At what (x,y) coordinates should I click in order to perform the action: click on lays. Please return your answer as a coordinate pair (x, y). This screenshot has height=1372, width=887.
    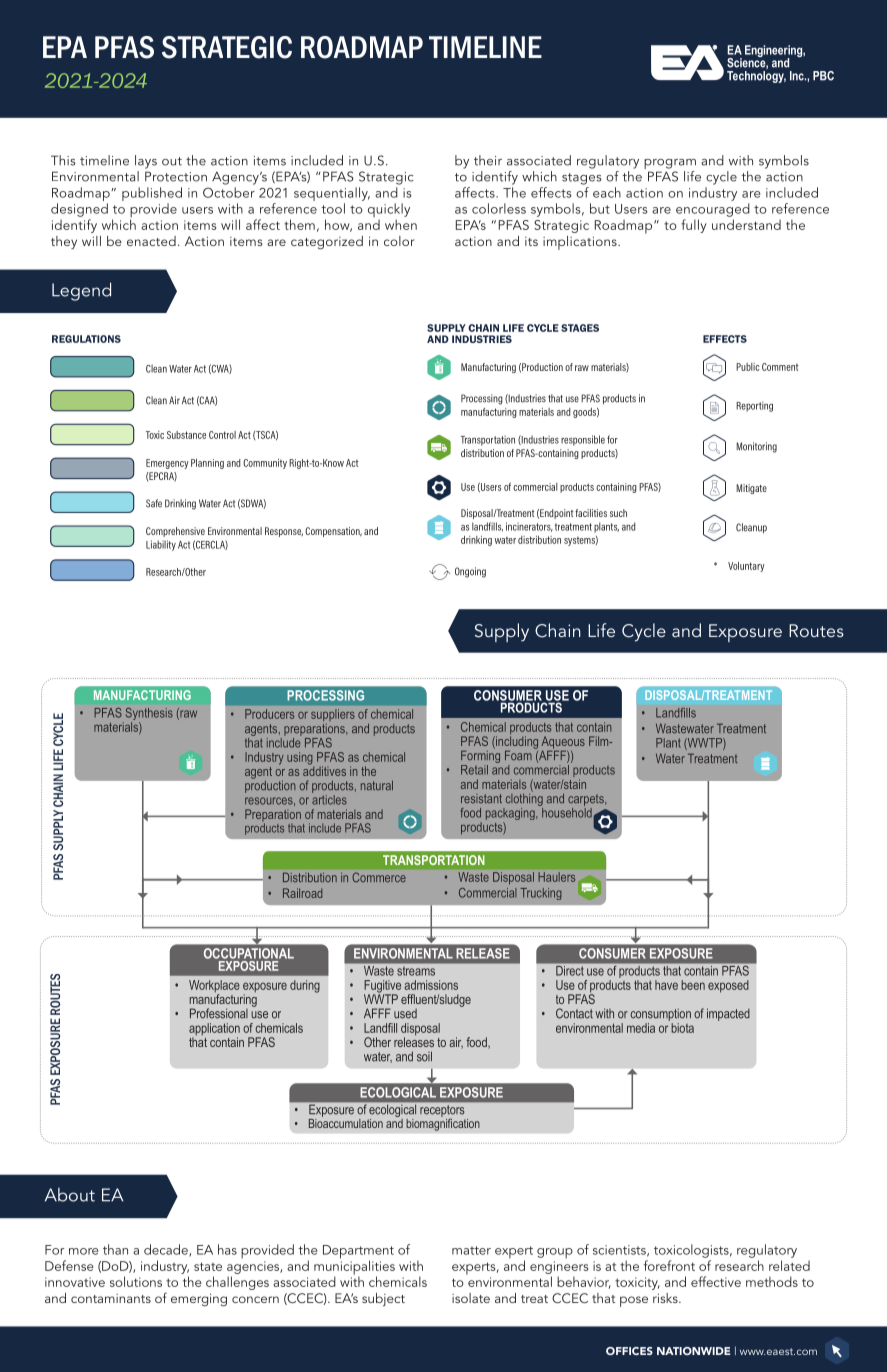
    Looking at the image, I should click on (146, 162).
